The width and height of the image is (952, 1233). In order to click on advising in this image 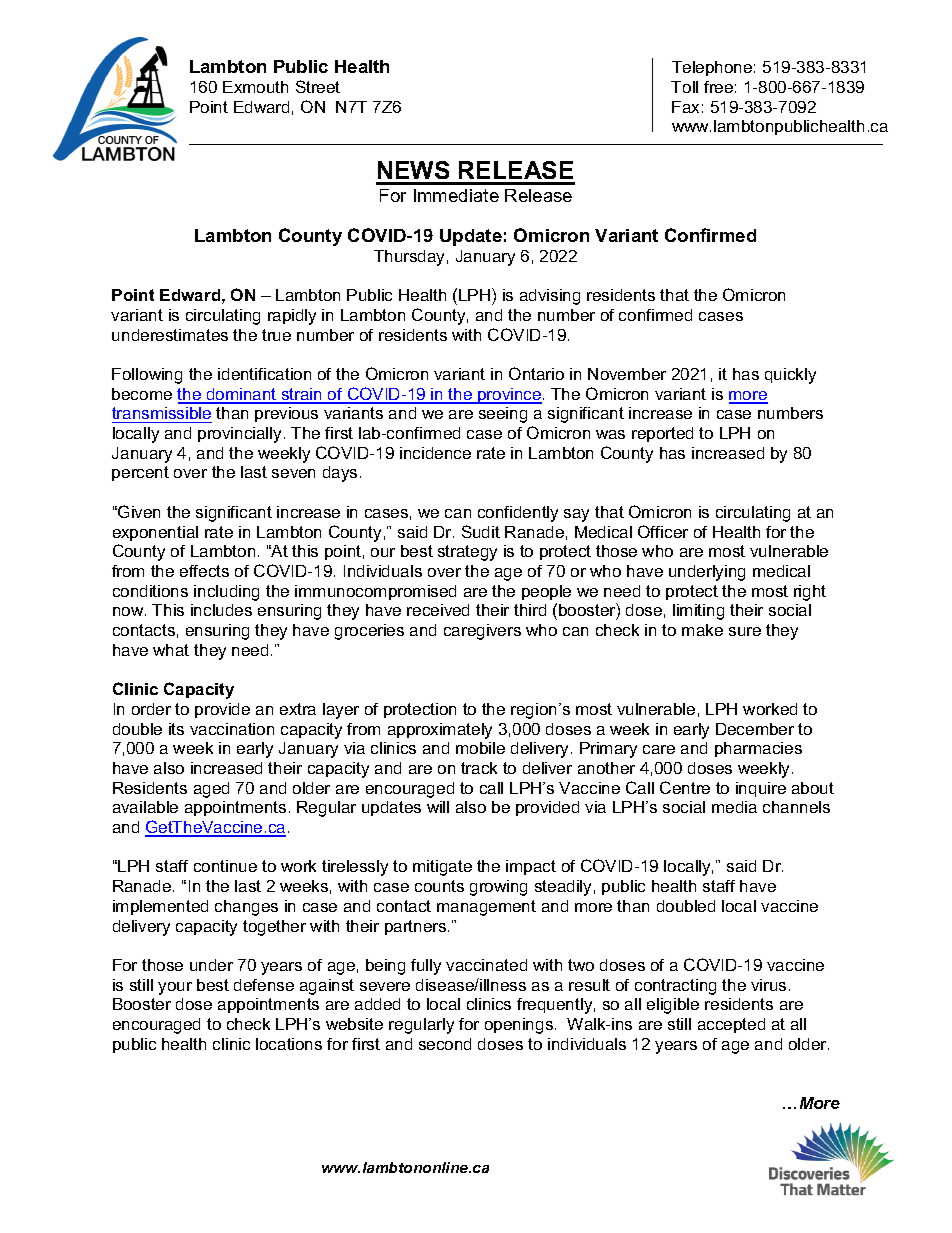, I will do `click(550, 297)`.
